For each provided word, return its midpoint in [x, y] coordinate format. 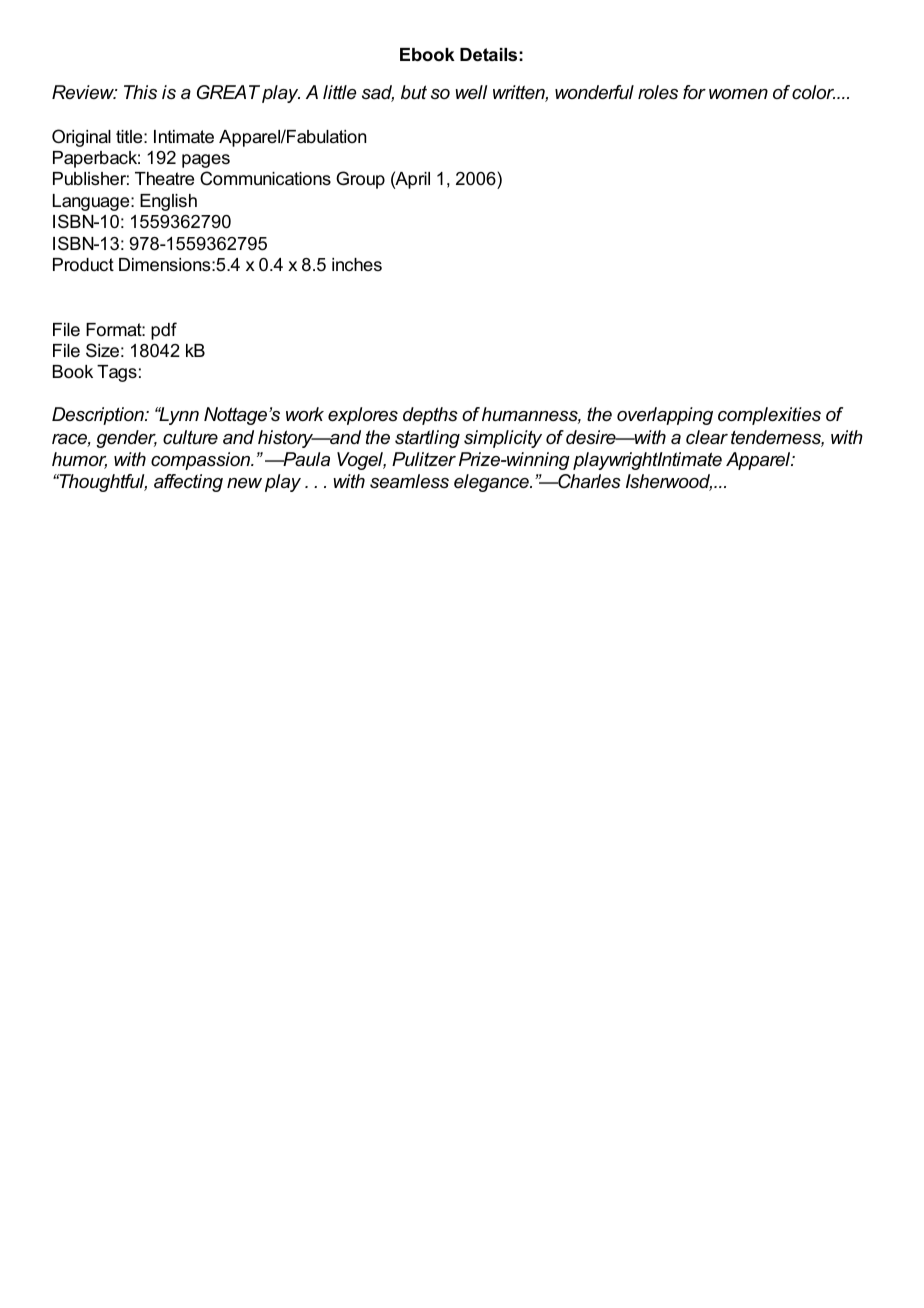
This [140, 92]
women [738, 94]
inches [357, 264]
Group [360, 180]
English [168, 202]
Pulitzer [424, 459]
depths [430, 416]
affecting [188, 483]
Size [102, 350]
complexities [769, 416]
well [471, 92]
